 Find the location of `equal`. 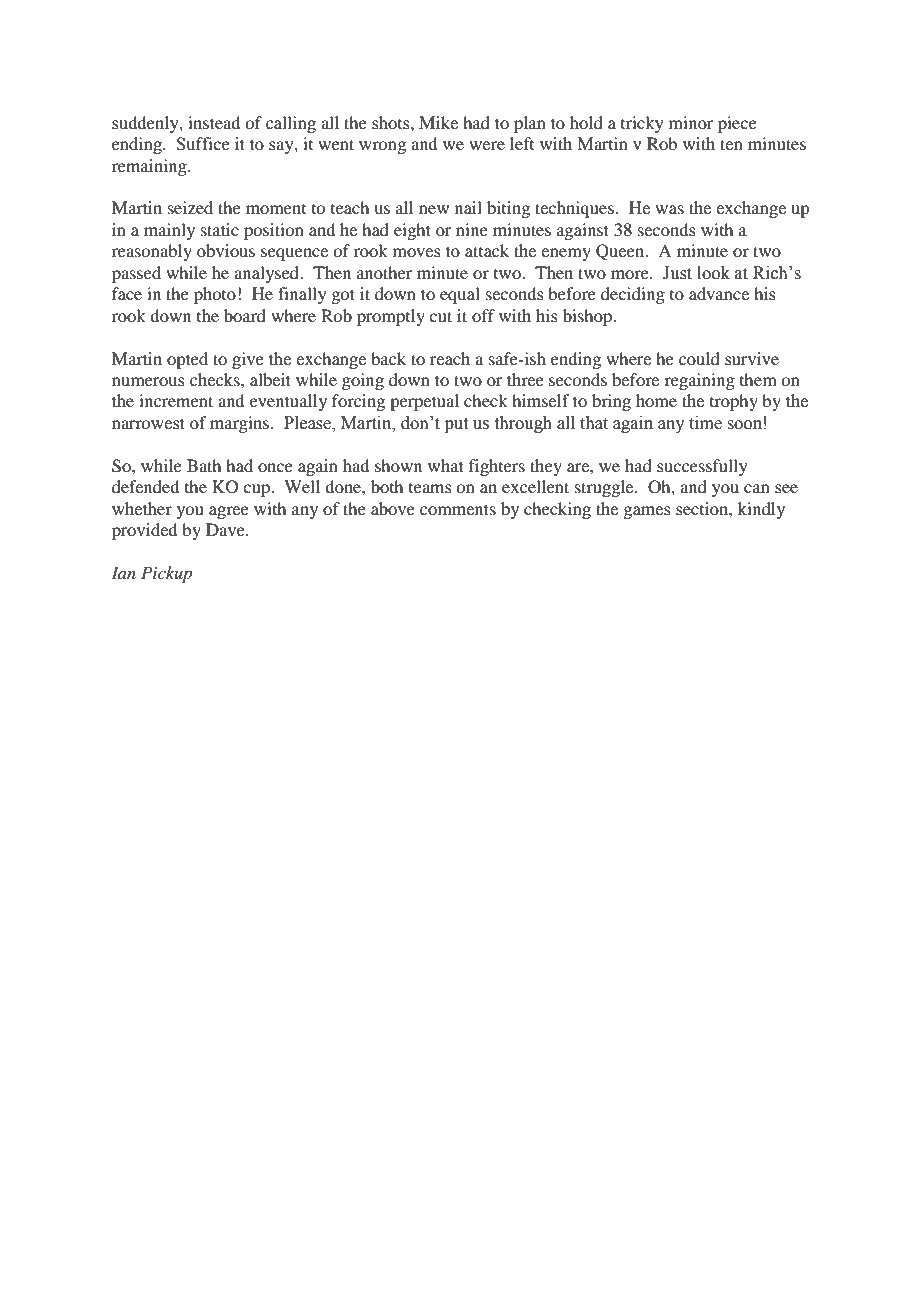

equal is located at coordinates (460, 295).
